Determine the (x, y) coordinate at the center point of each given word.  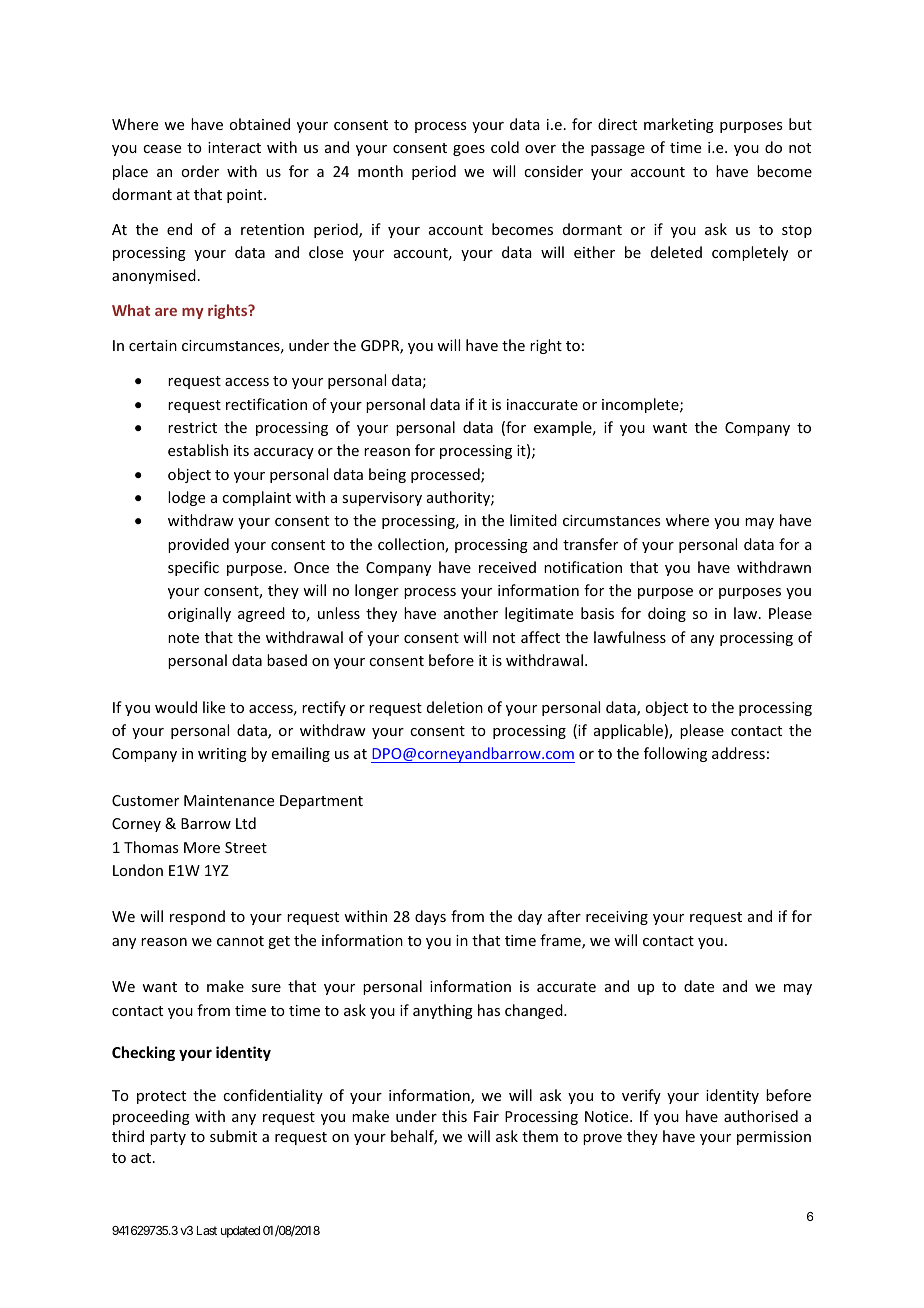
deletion (455, 707)
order (200, 171)
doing (667, 614)
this (454, 1116)
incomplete (641, 405)
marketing (679, 125)
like (214, 707)
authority (459, 498)
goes (469, 150)
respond (197, 917)
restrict (192, 427)
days (430, 917)
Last (207, 1230)
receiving (617, 918)
